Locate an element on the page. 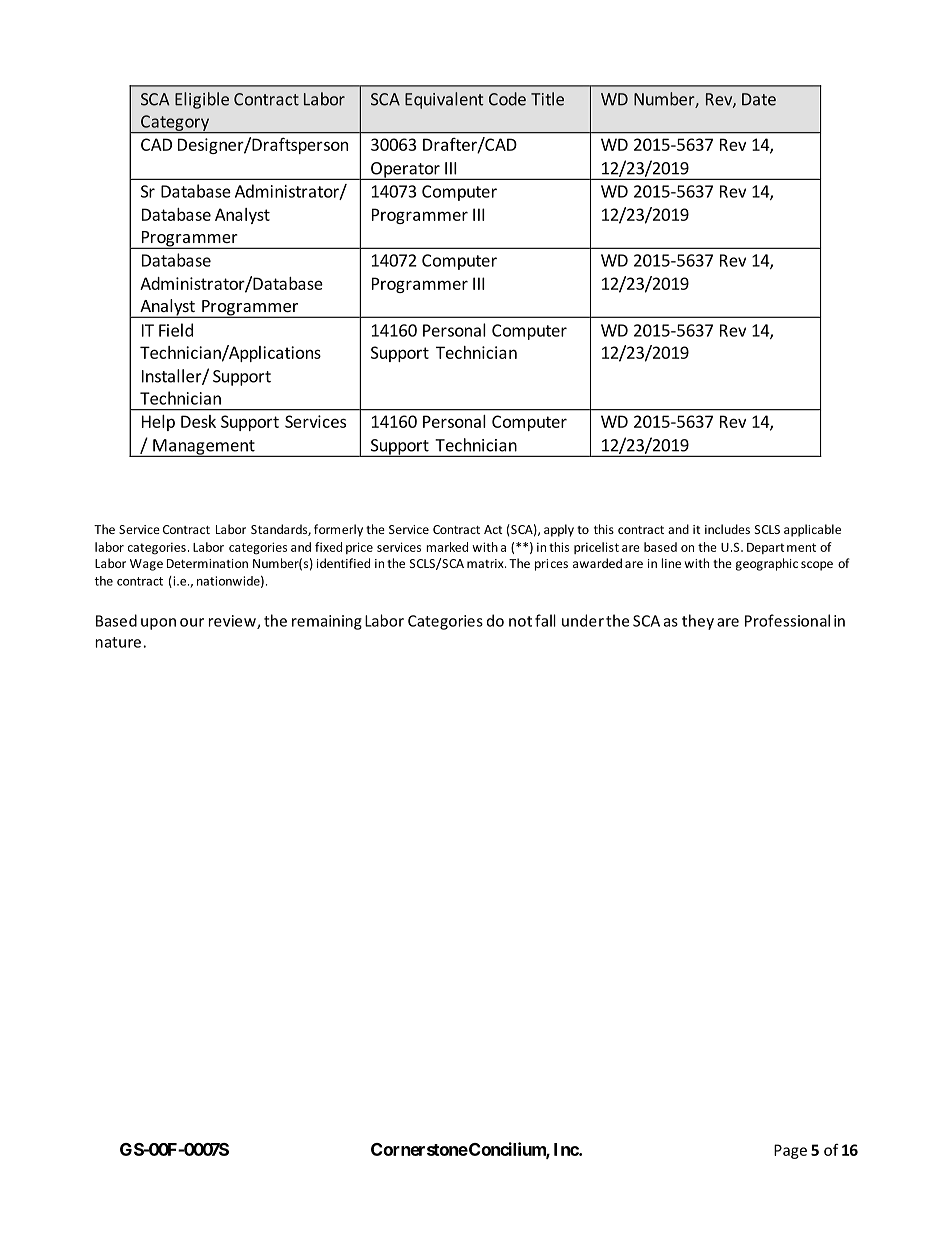 This page has width=952, height=1233. Equivalent is located at coordinates (444, 100).
